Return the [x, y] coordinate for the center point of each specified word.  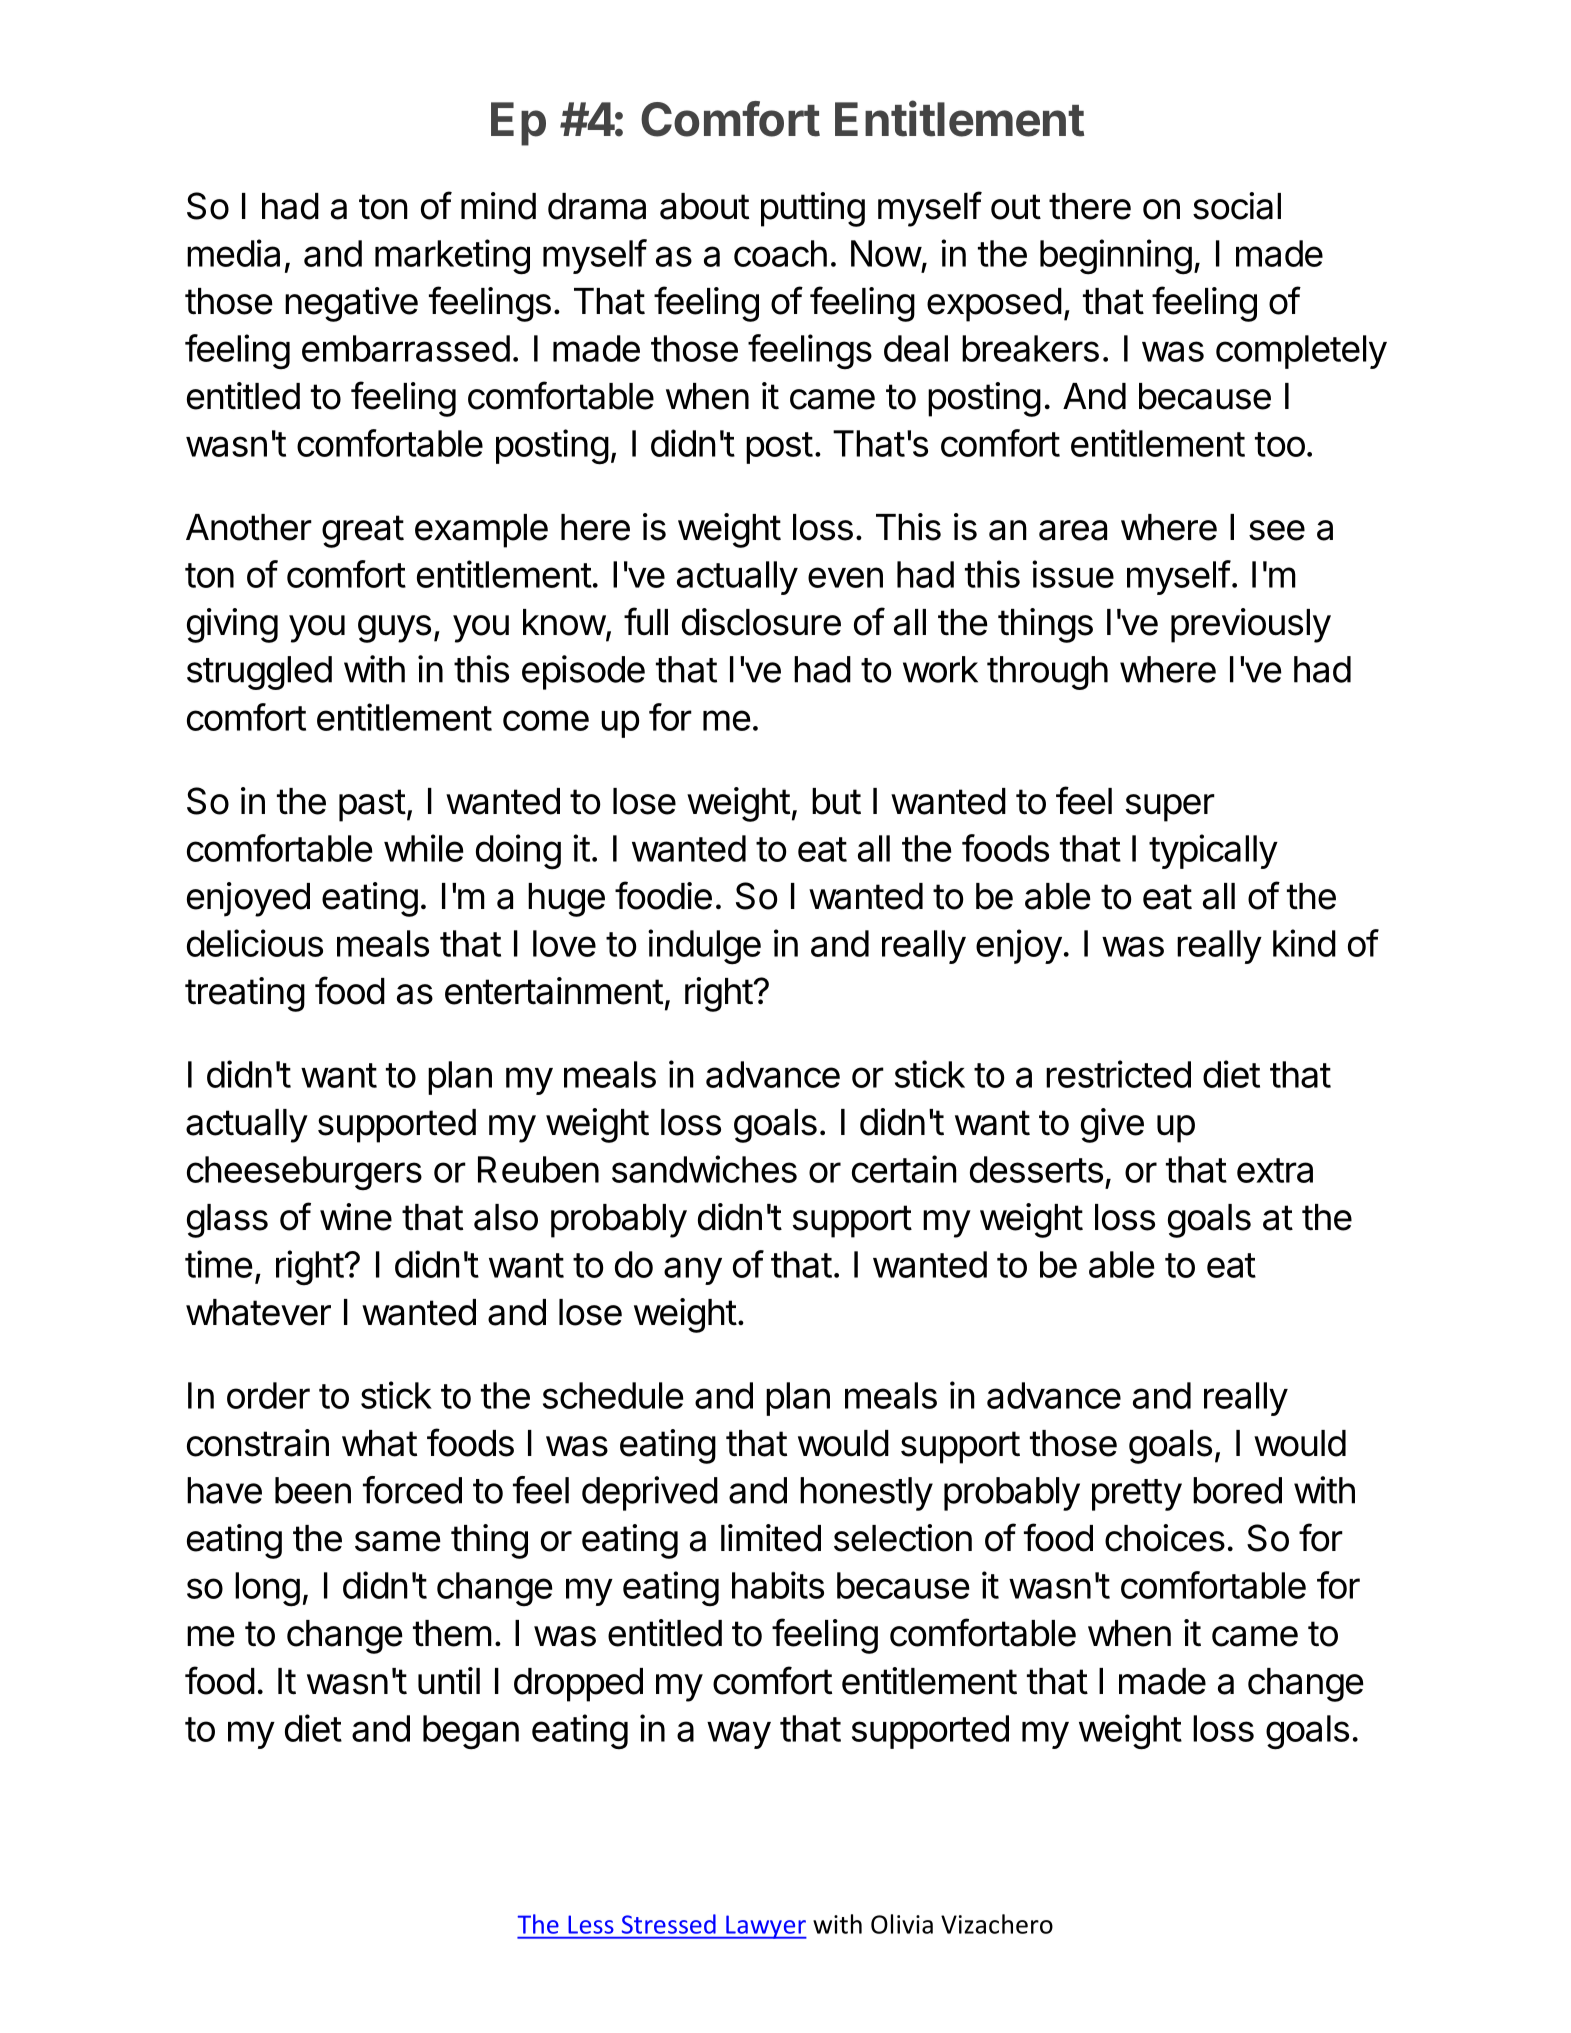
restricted [1118, 1074]
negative [351, 304]
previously [1251, 625]
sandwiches [704, 1169]
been [313, 1490]
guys [394, 629]
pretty [1137, 1495]
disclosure [761, 622]
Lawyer [765, 1927]
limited [771, 1538]
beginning [1116, 257]
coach [780, 253]
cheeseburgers [304, 1173]
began [471, 1732]
